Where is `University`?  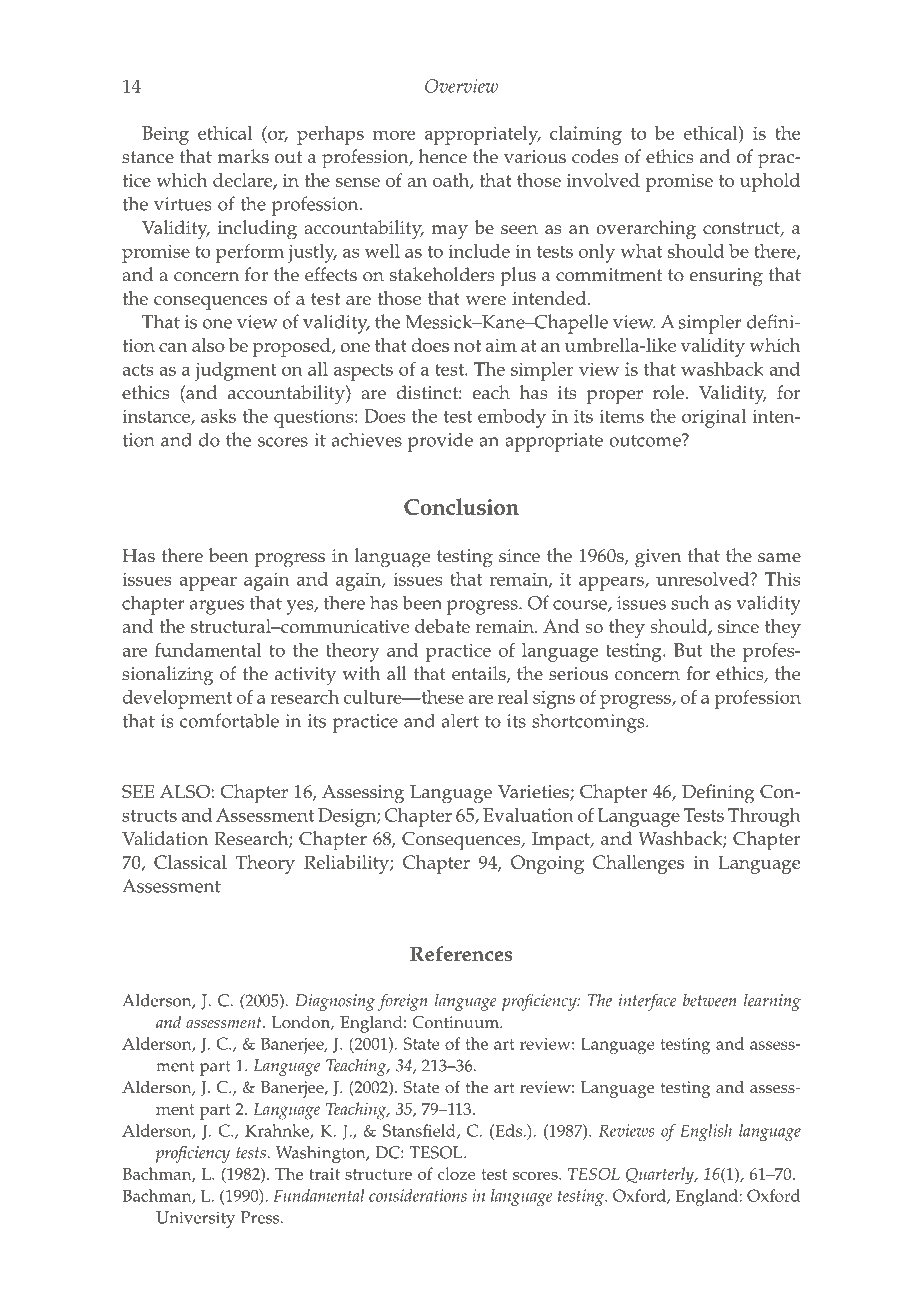
University is located at coordinates (195, 1219).
